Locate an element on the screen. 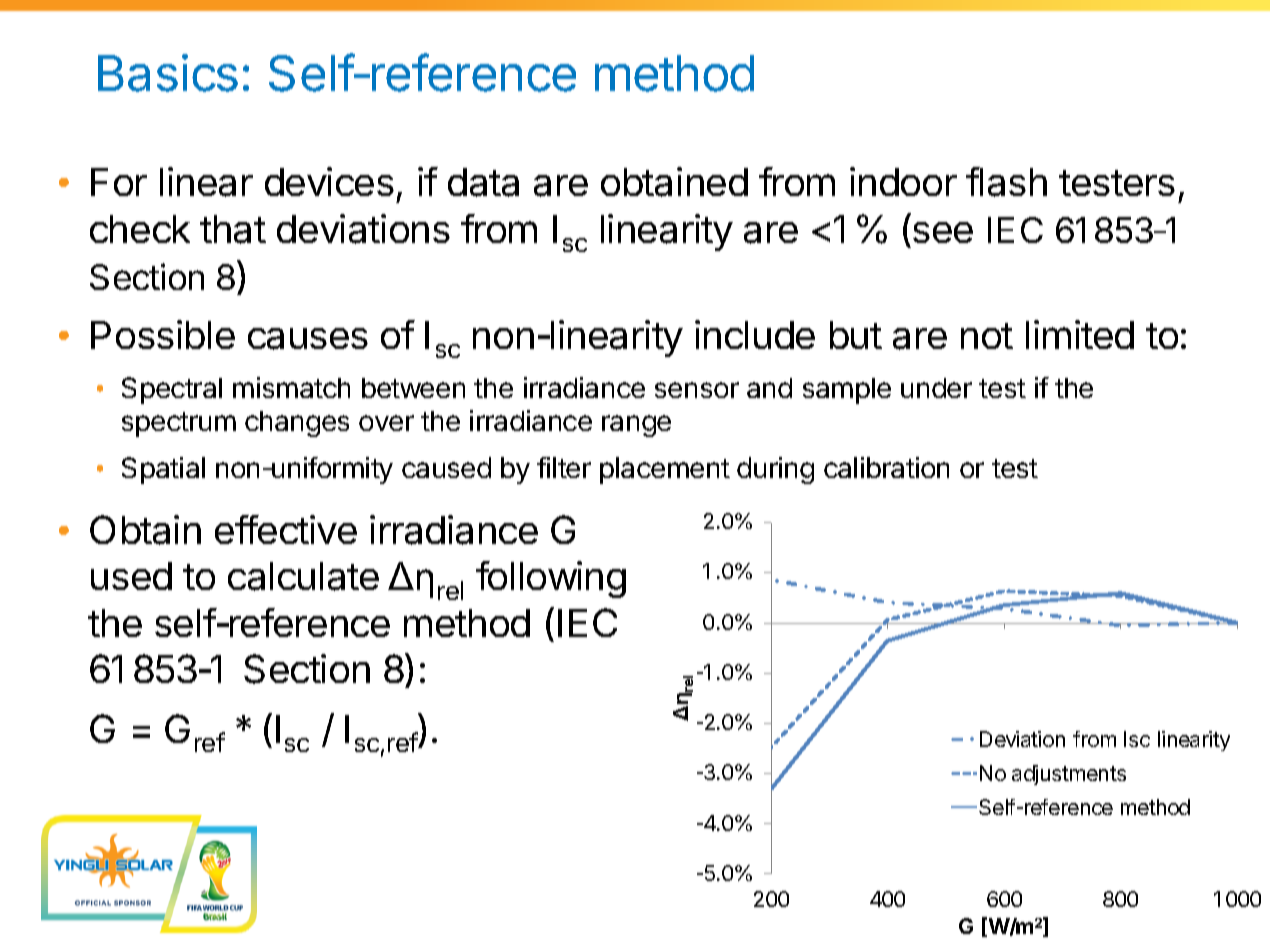  see is located at coordinates (943, 232).
